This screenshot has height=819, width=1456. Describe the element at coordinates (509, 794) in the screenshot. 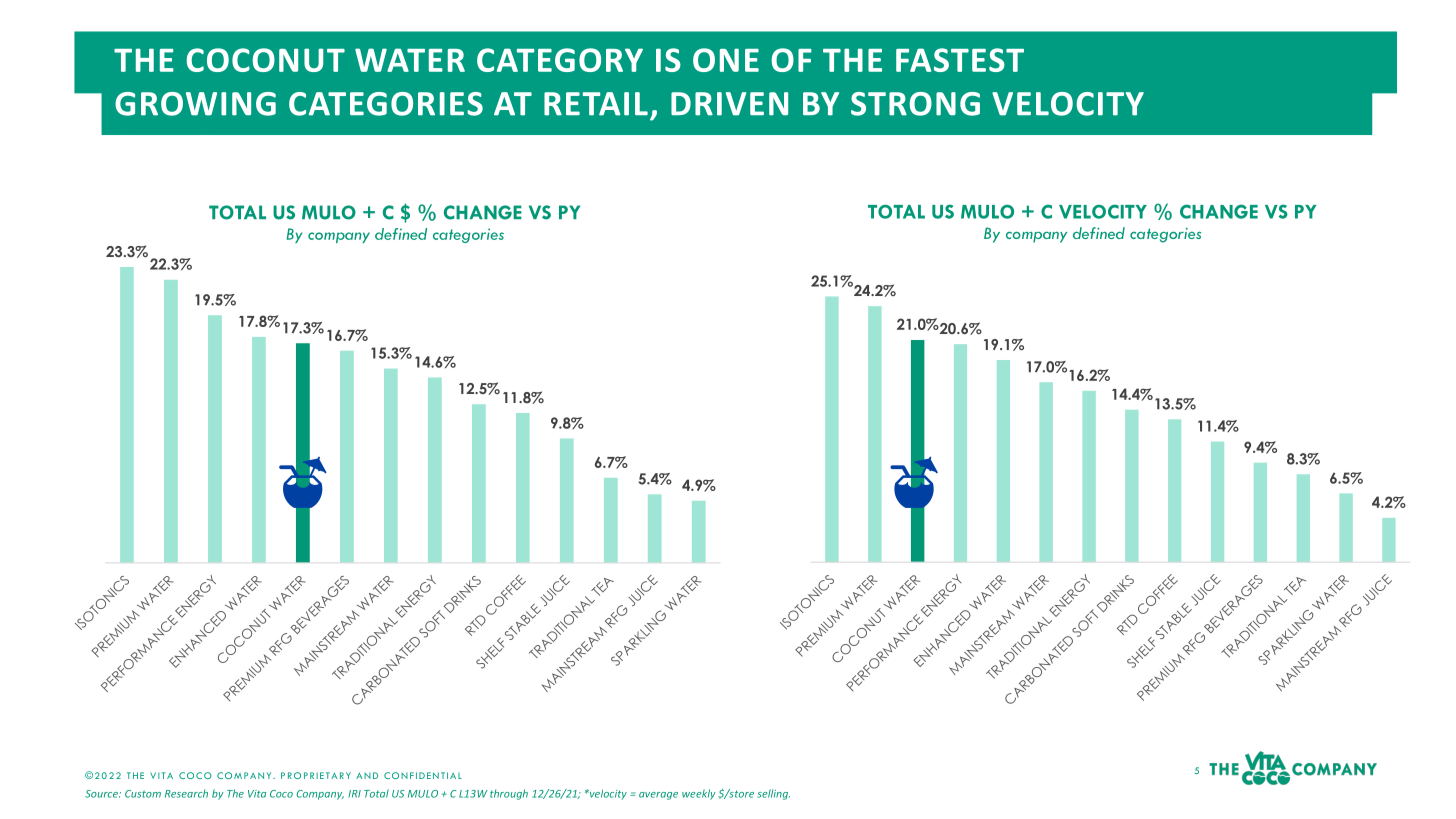

I see `through` at that location.
